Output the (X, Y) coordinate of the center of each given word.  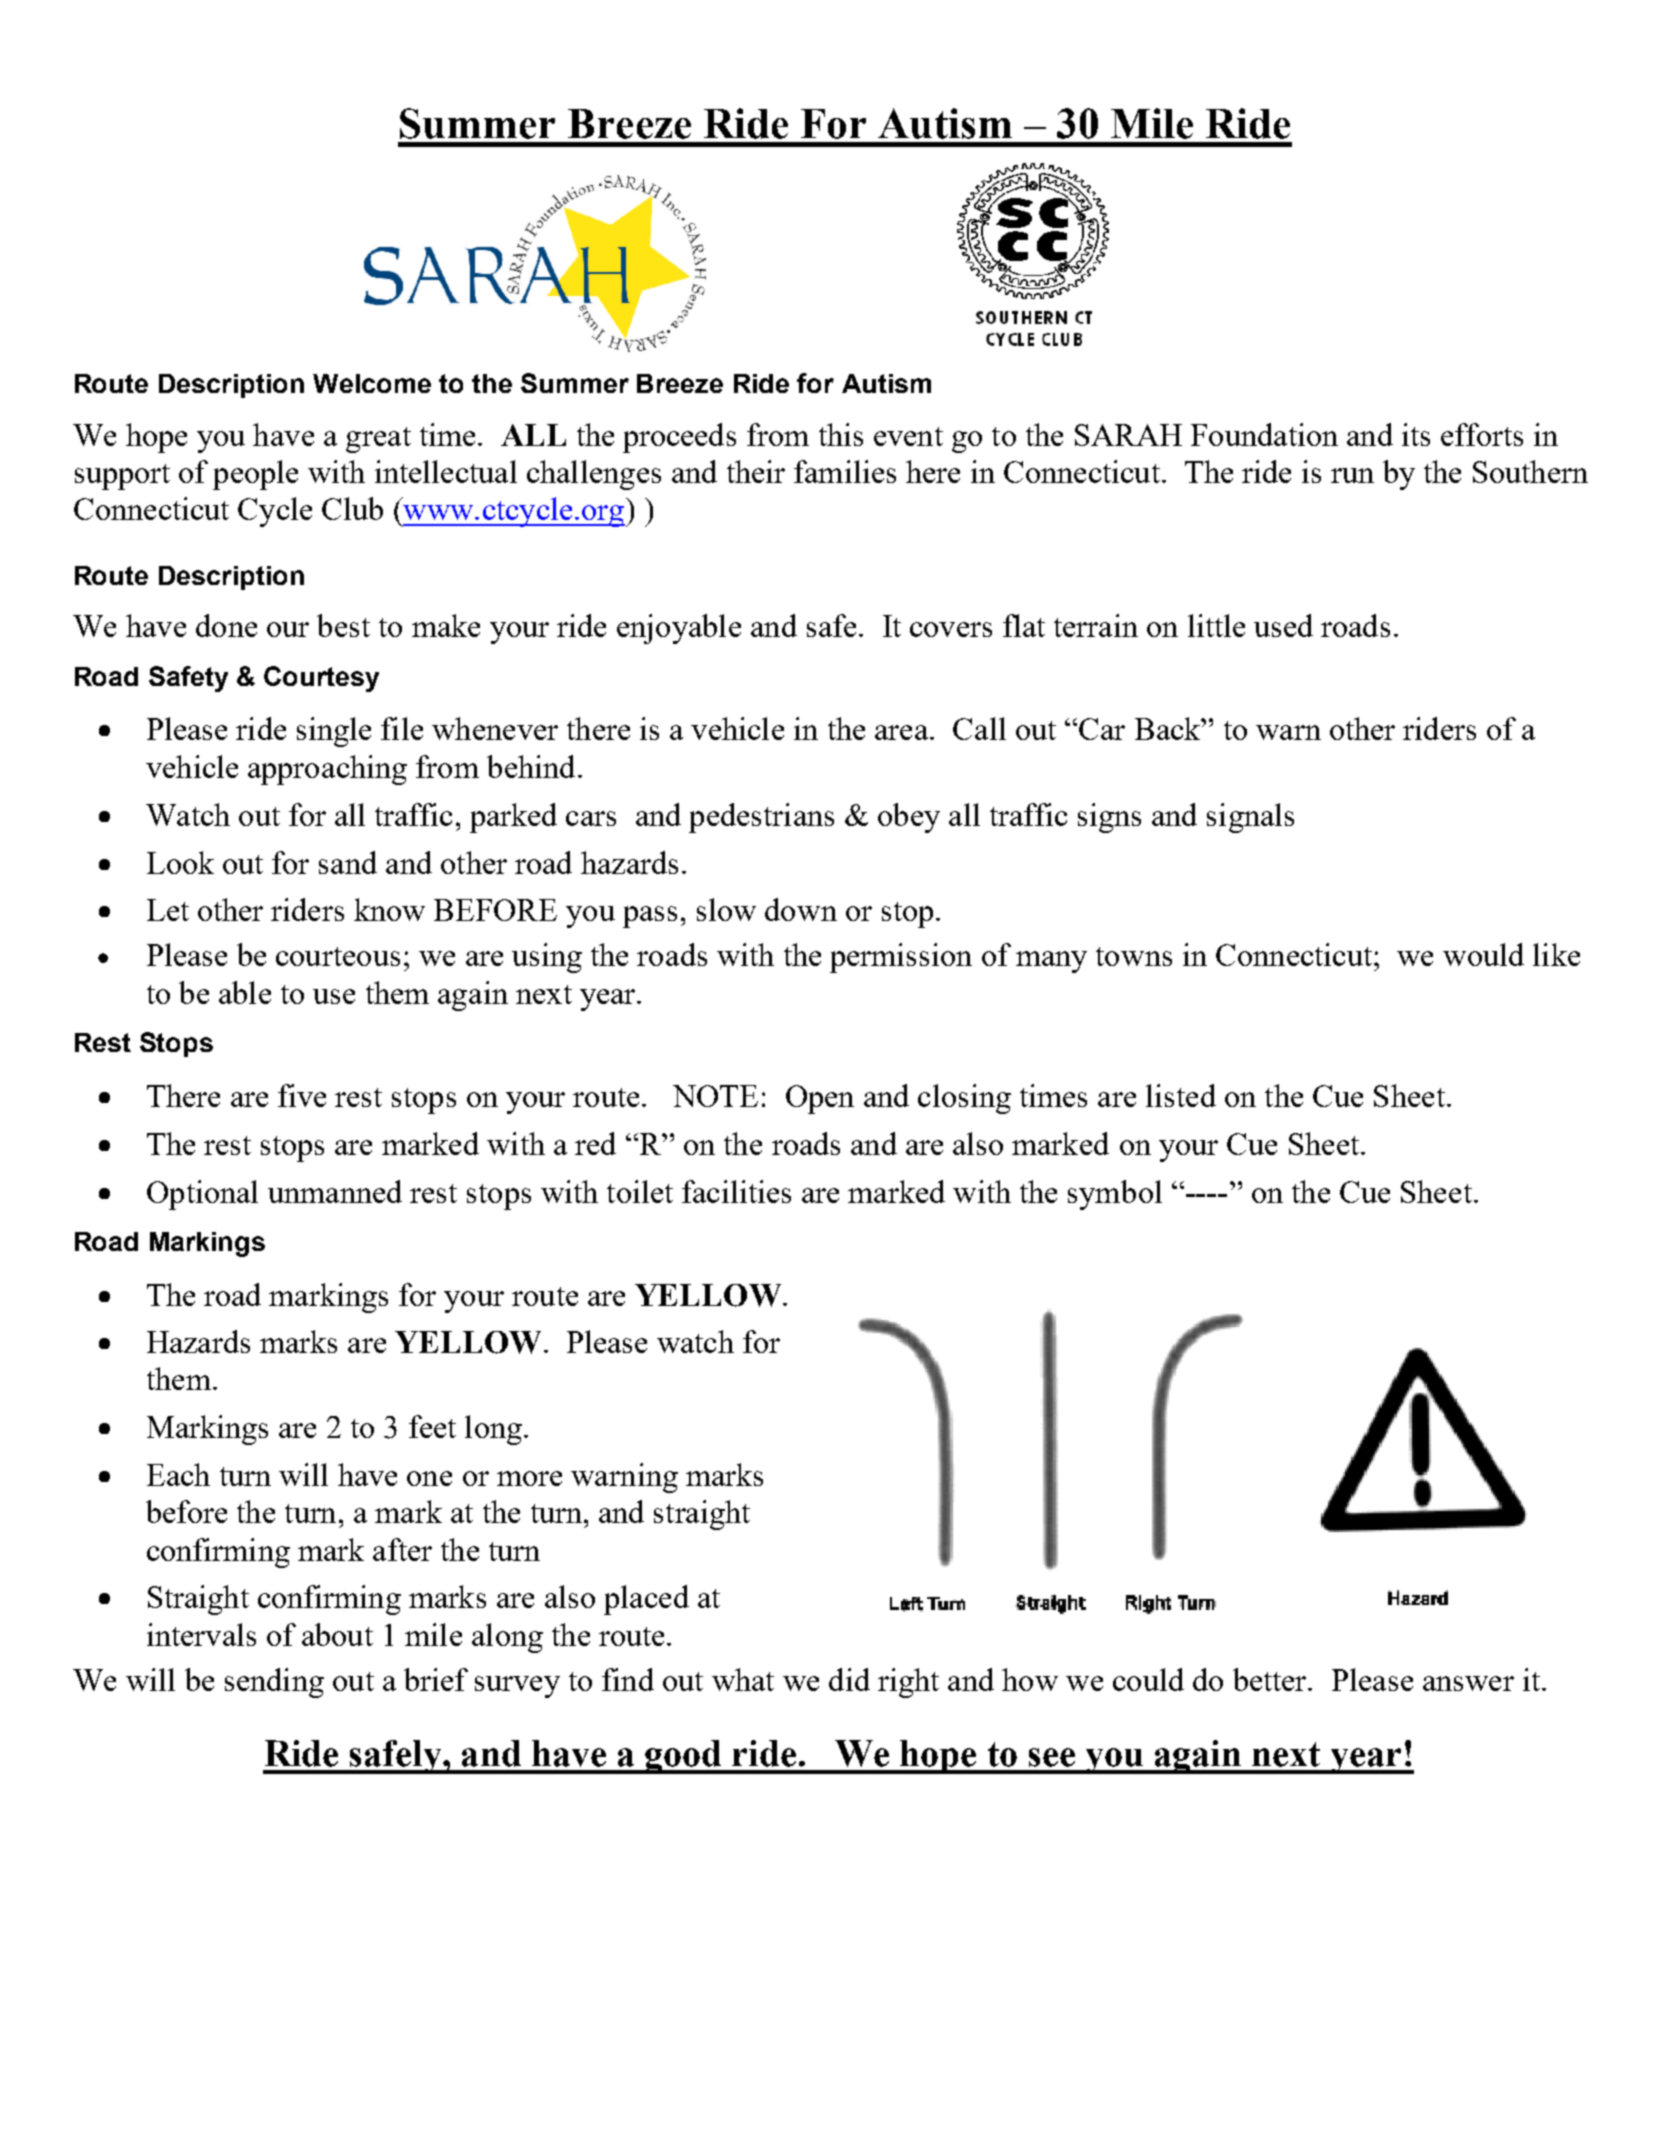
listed (1181, 1095)
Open (820, 1099)
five (302, 1095)
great (378, 440)
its (1416, 434)
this (841, 434)
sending (274, 1683)
